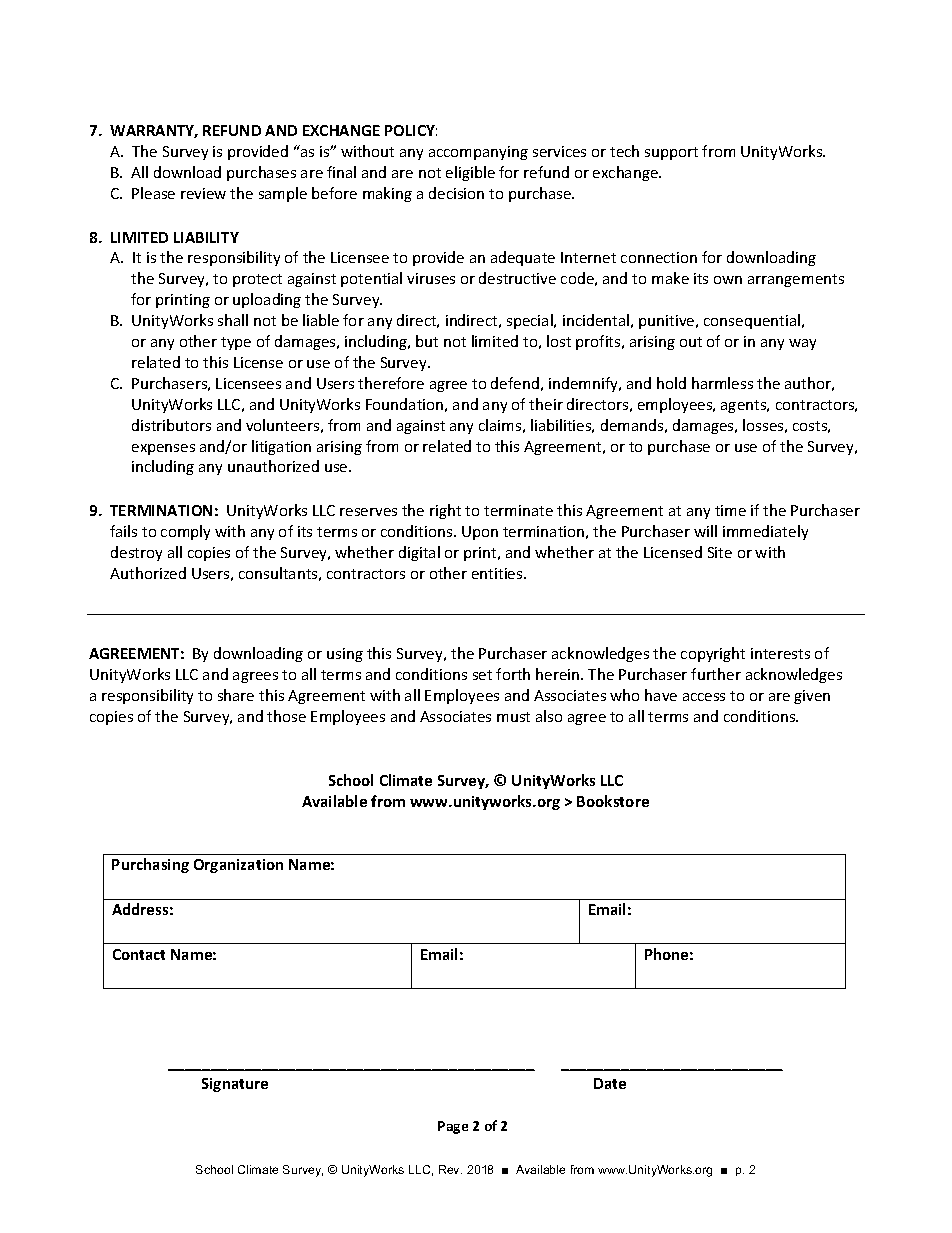 The image size is (952, 1233). Describe the element at coordinates (236, 695) in the screenshot. I see `share` at that location.
